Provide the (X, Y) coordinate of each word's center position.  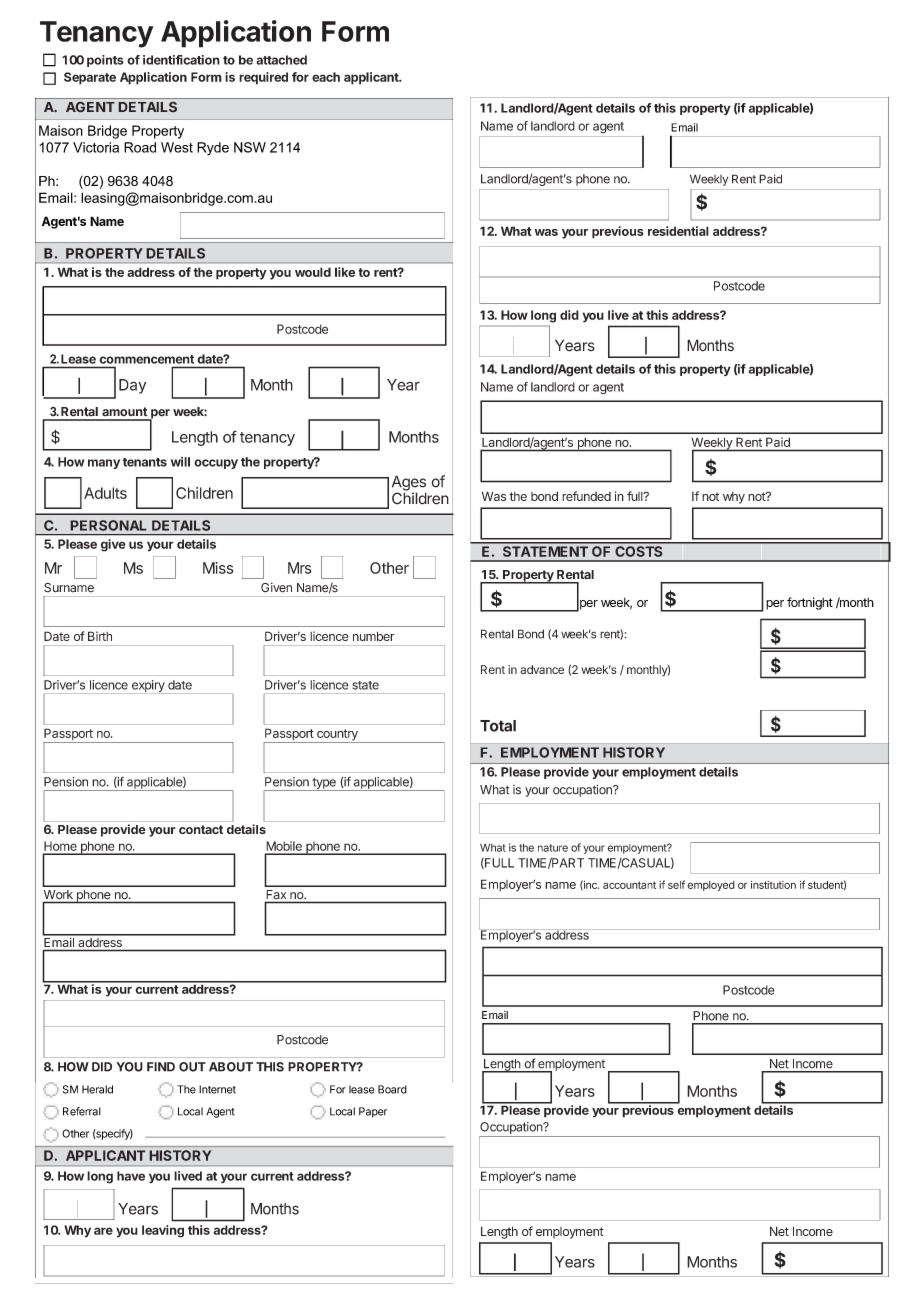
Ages (409, 484)
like (345, 272)
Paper (373, 1112)
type (324, 784)
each (326, 77)
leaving (163, 1231)
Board (392, 1089)
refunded (586, 496)
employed (711, 886)
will (180, 462)
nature (553, 848)
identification (181, 60)
